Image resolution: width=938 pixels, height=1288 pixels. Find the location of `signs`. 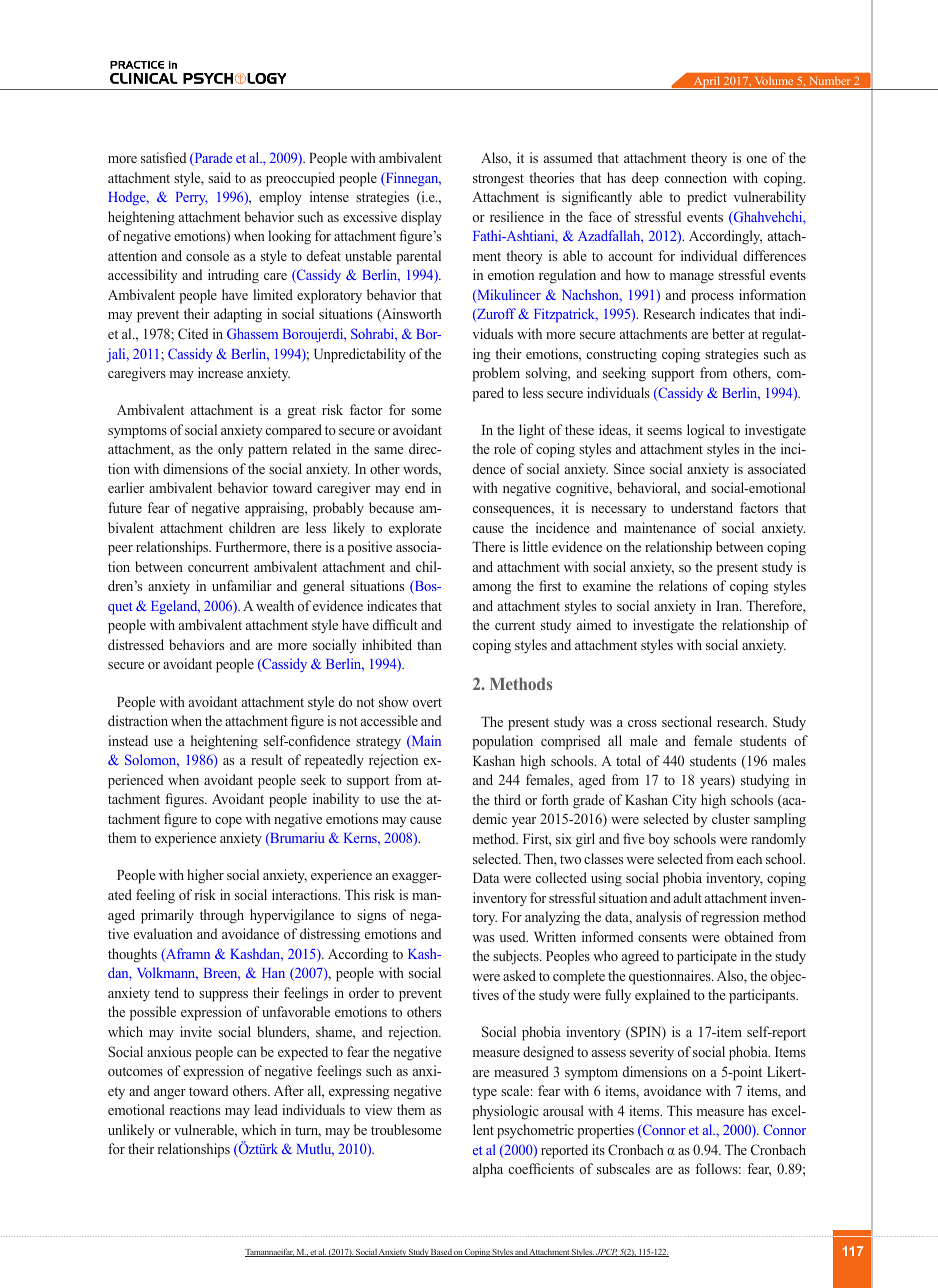

signs is located at coordinates (371, 916).
